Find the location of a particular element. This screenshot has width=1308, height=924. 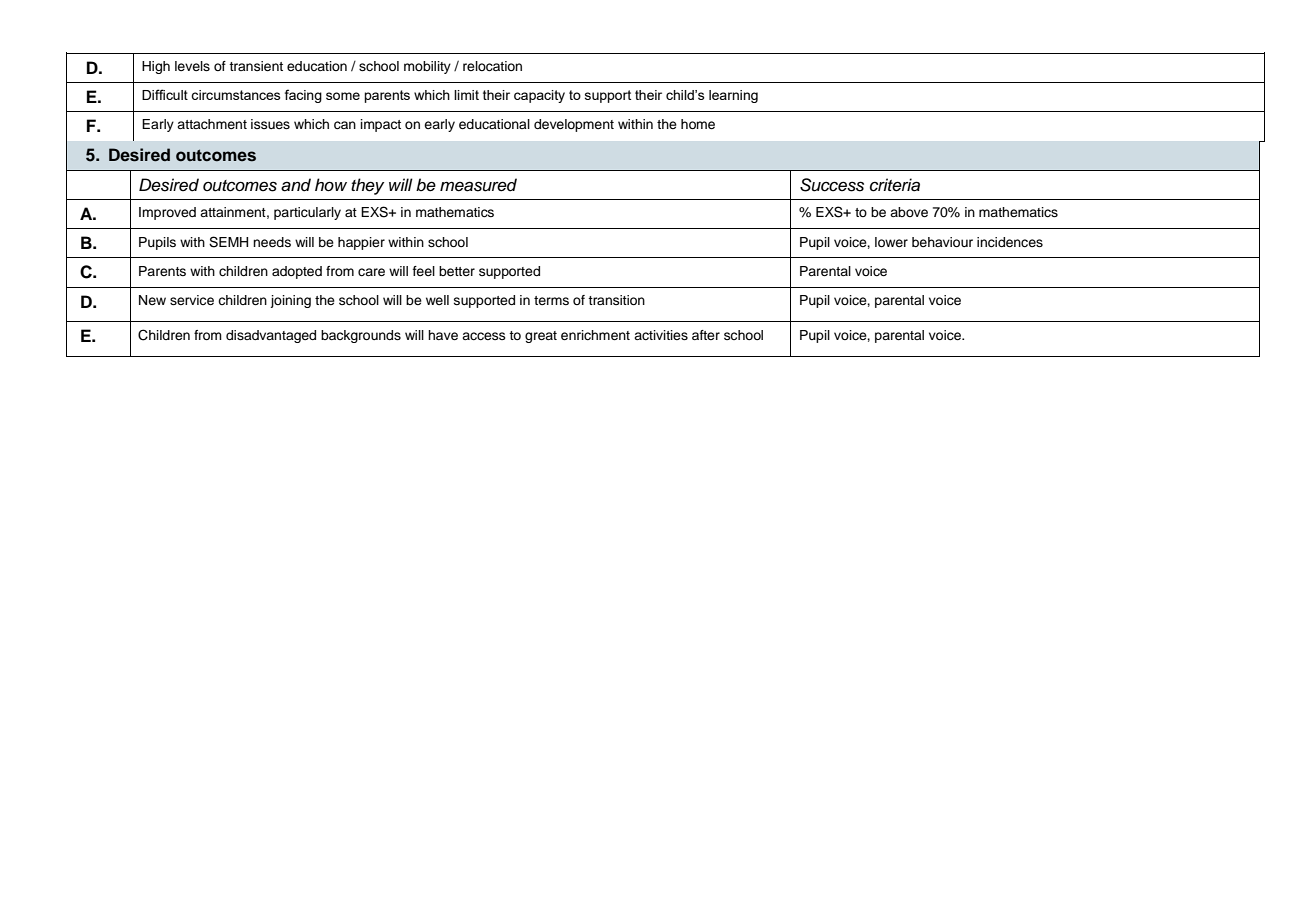

learning is located at coordinates (733, 96).
